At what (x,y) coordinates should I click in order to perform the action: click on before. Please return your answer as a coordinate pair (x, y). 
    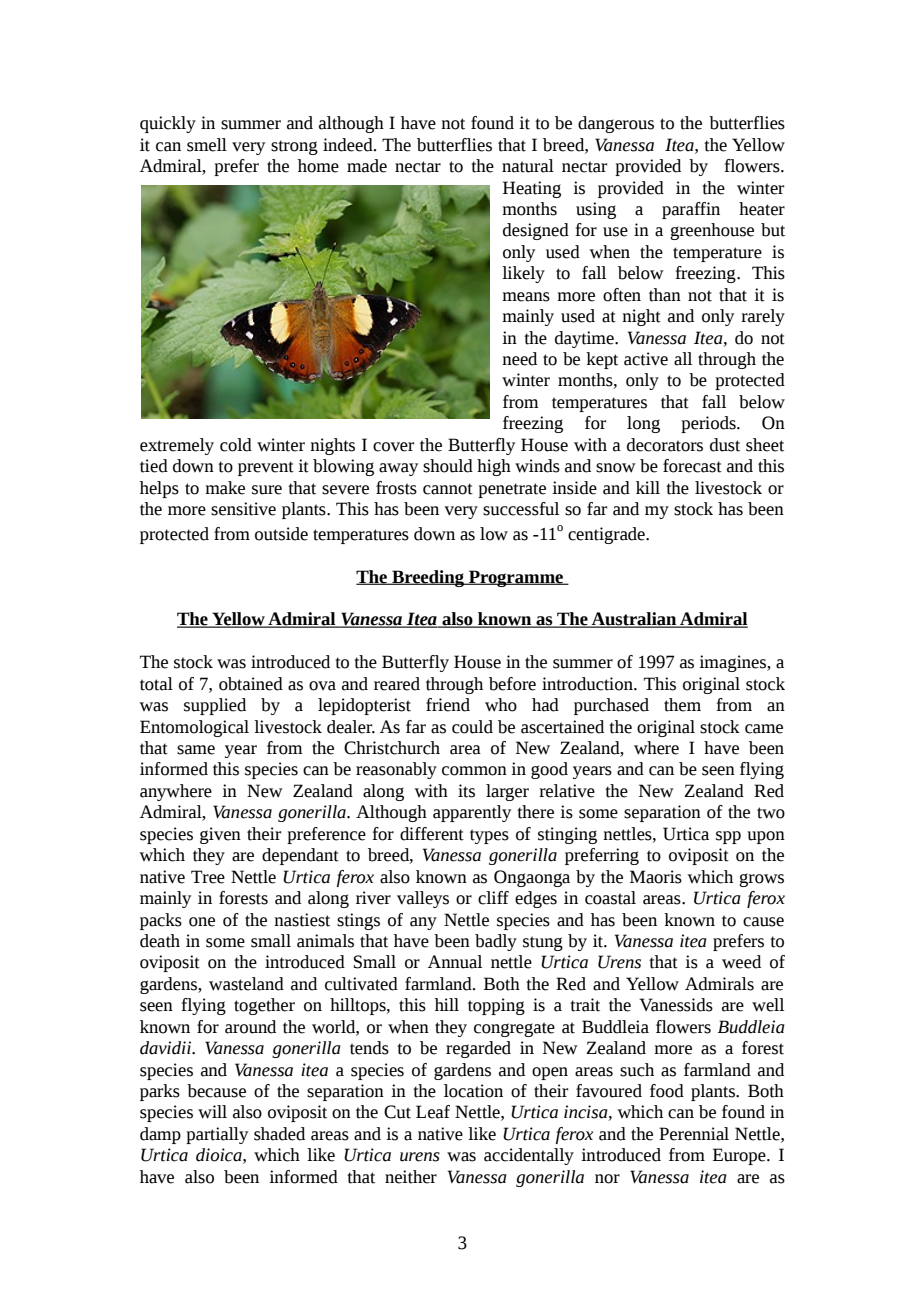
    Looking at the image, I should click on (512, 684).
